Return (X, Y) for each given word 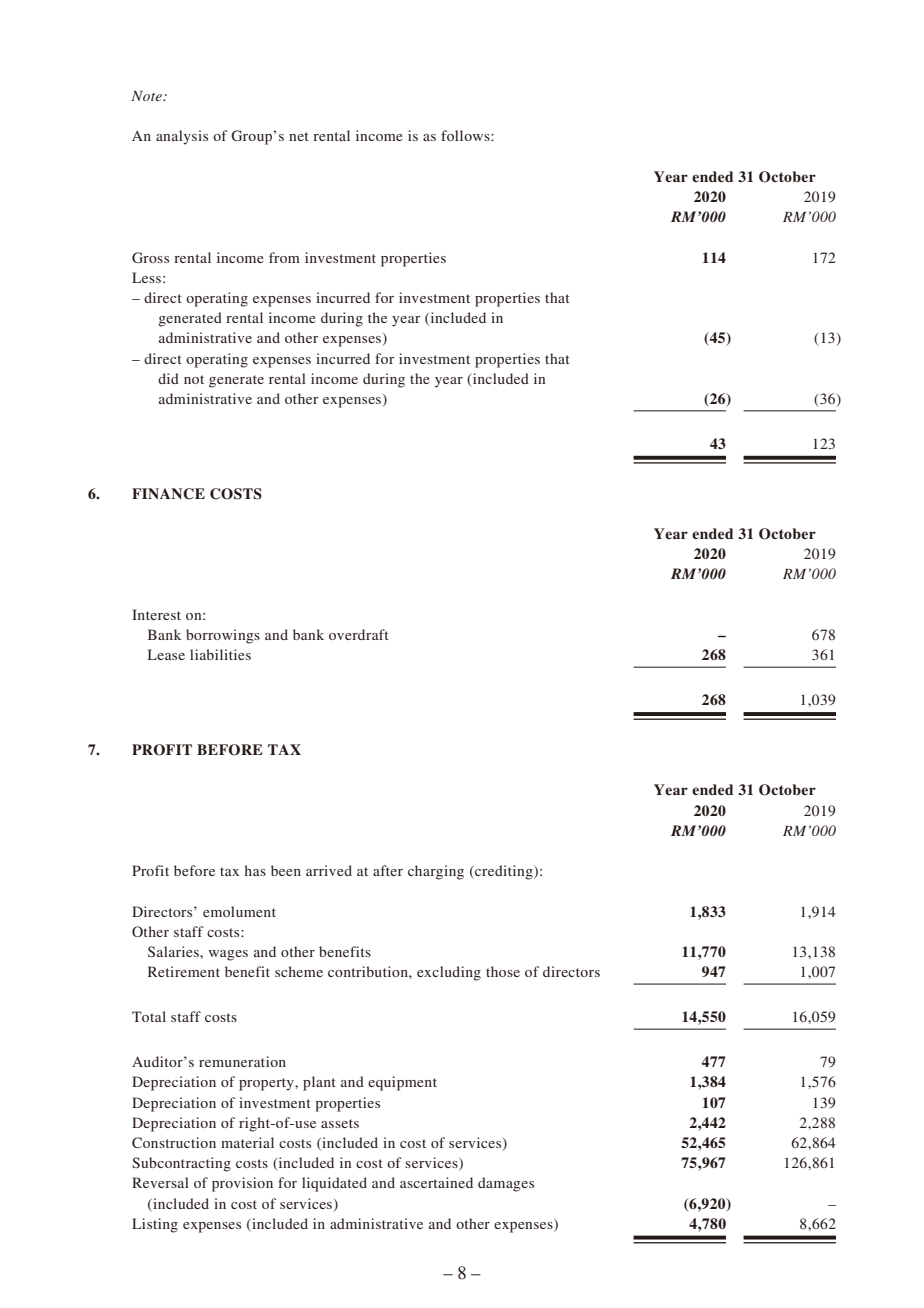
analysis (182, 137)
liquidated (334, 1184)
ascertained (436, 1182)
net (299, 136)
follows (466, 135)
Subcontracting (181, 1164)
